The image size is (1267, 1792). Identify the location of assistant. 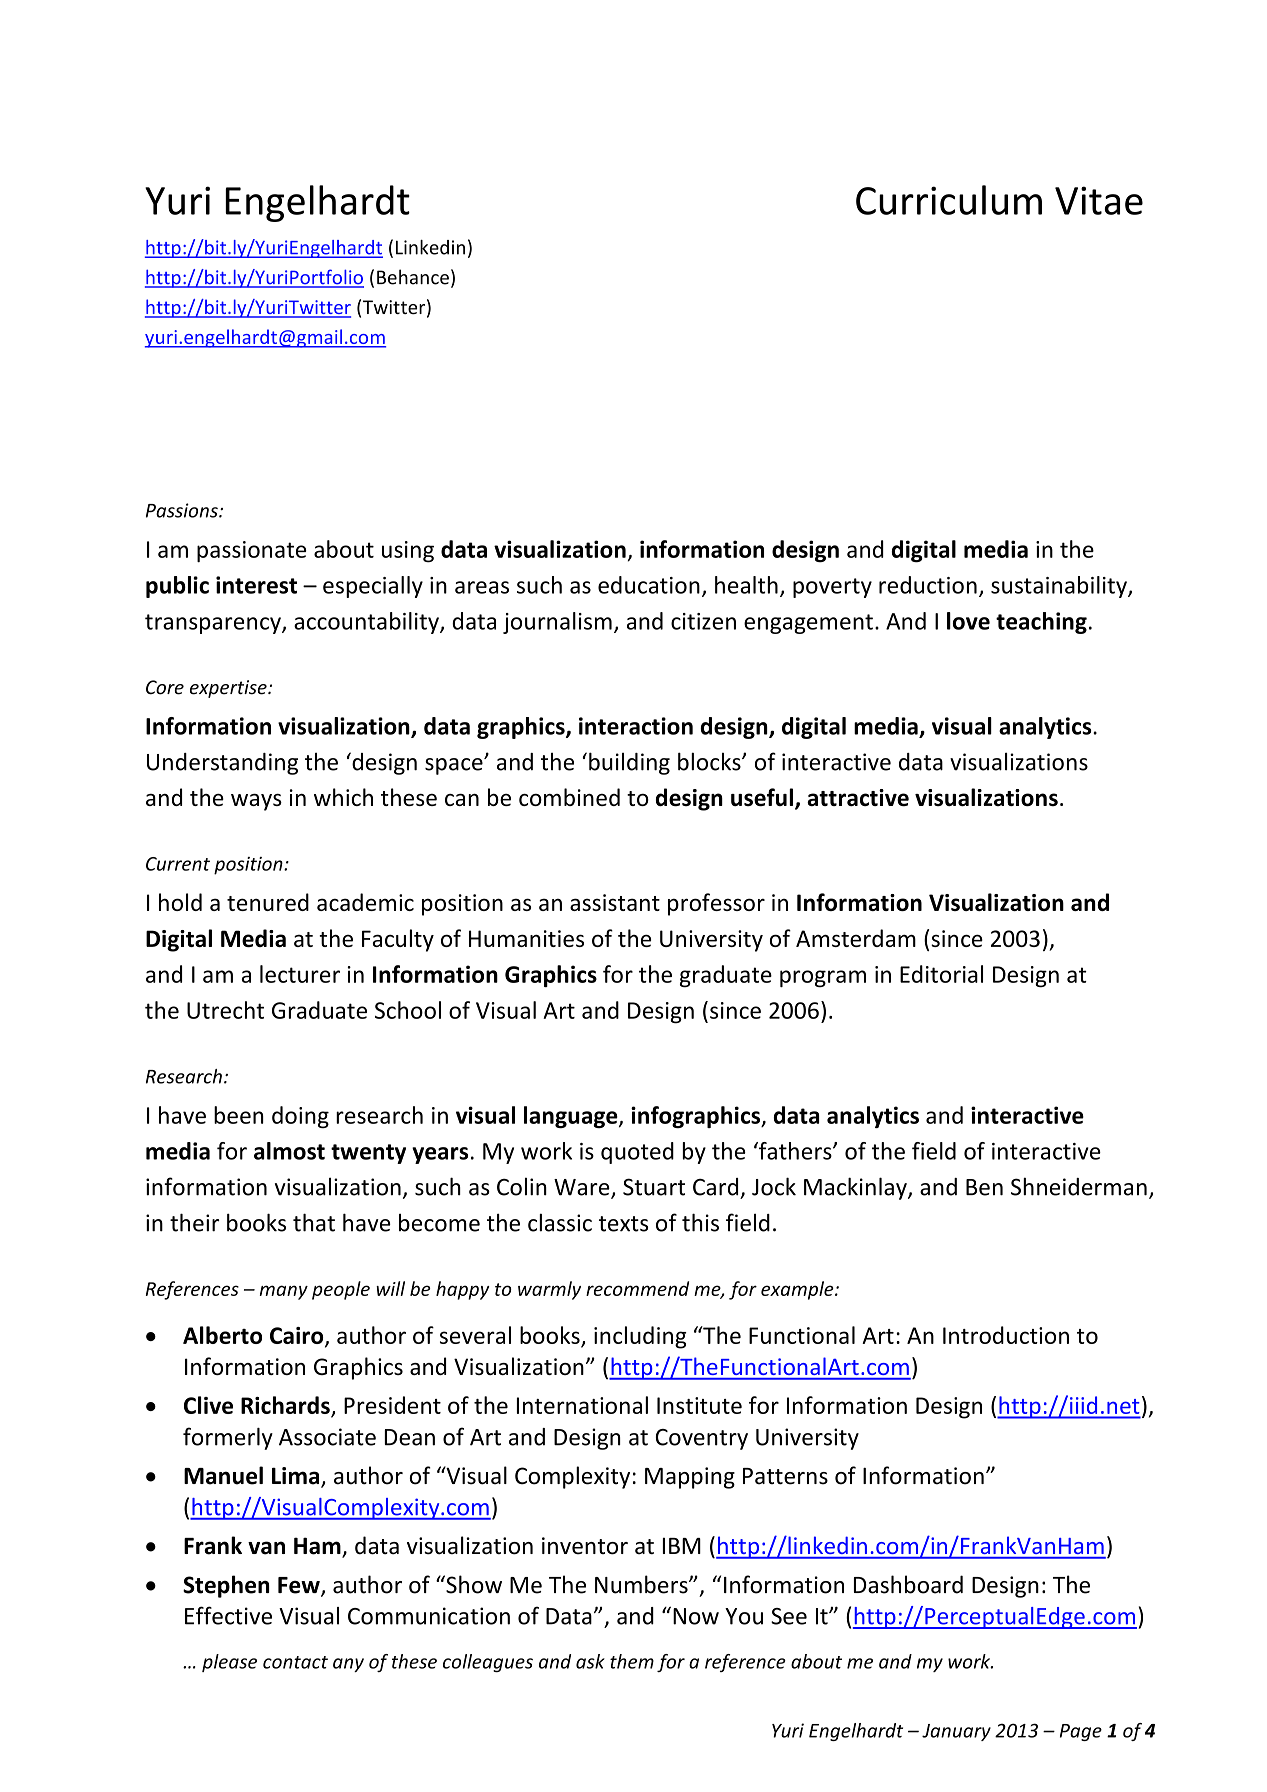
(615, 902).
